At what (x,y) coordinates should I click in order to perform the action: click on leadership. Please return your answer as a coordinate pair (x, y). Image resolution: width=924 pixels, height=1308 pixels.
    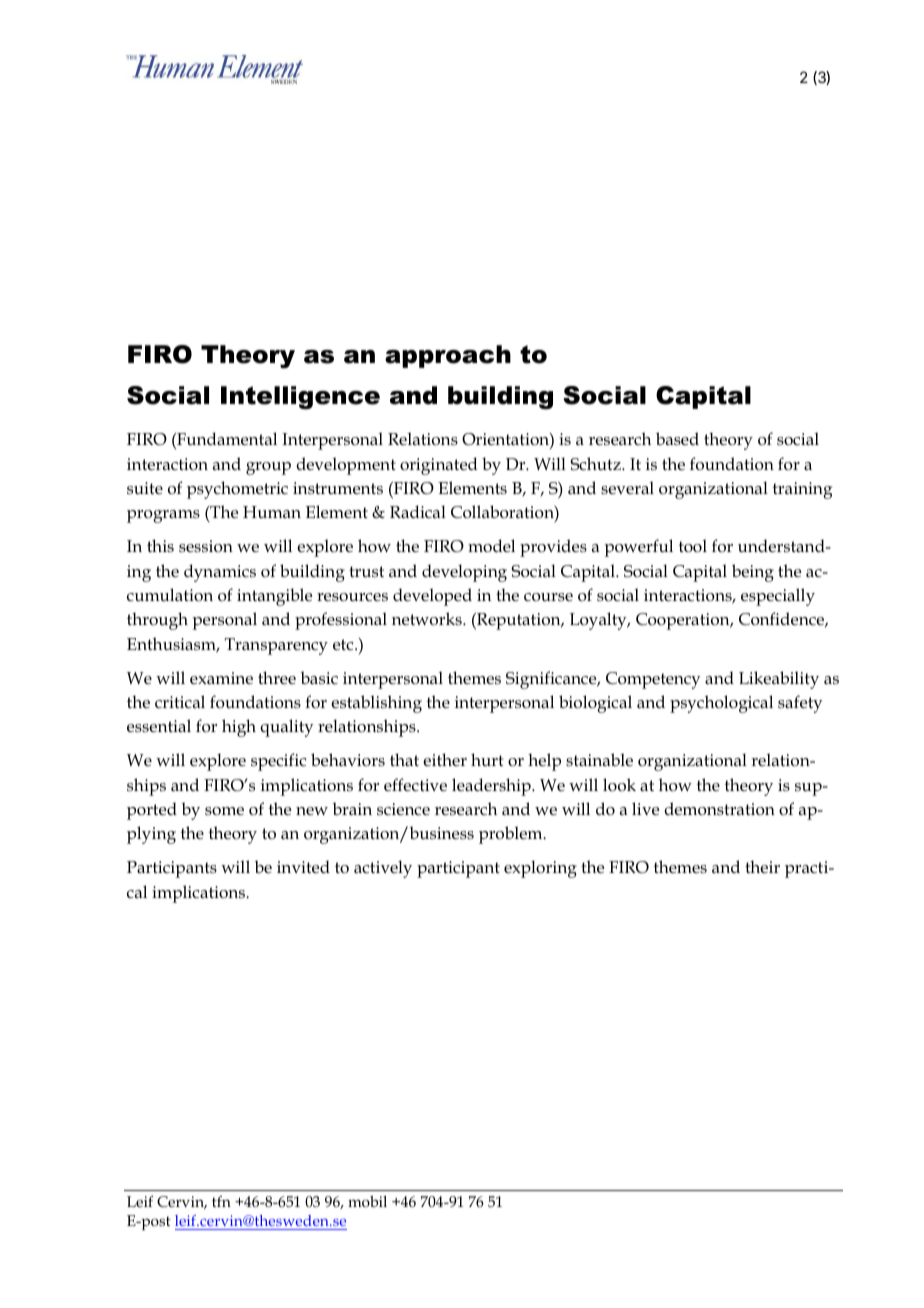
    Looking at the image, I should click on (492, 787).
